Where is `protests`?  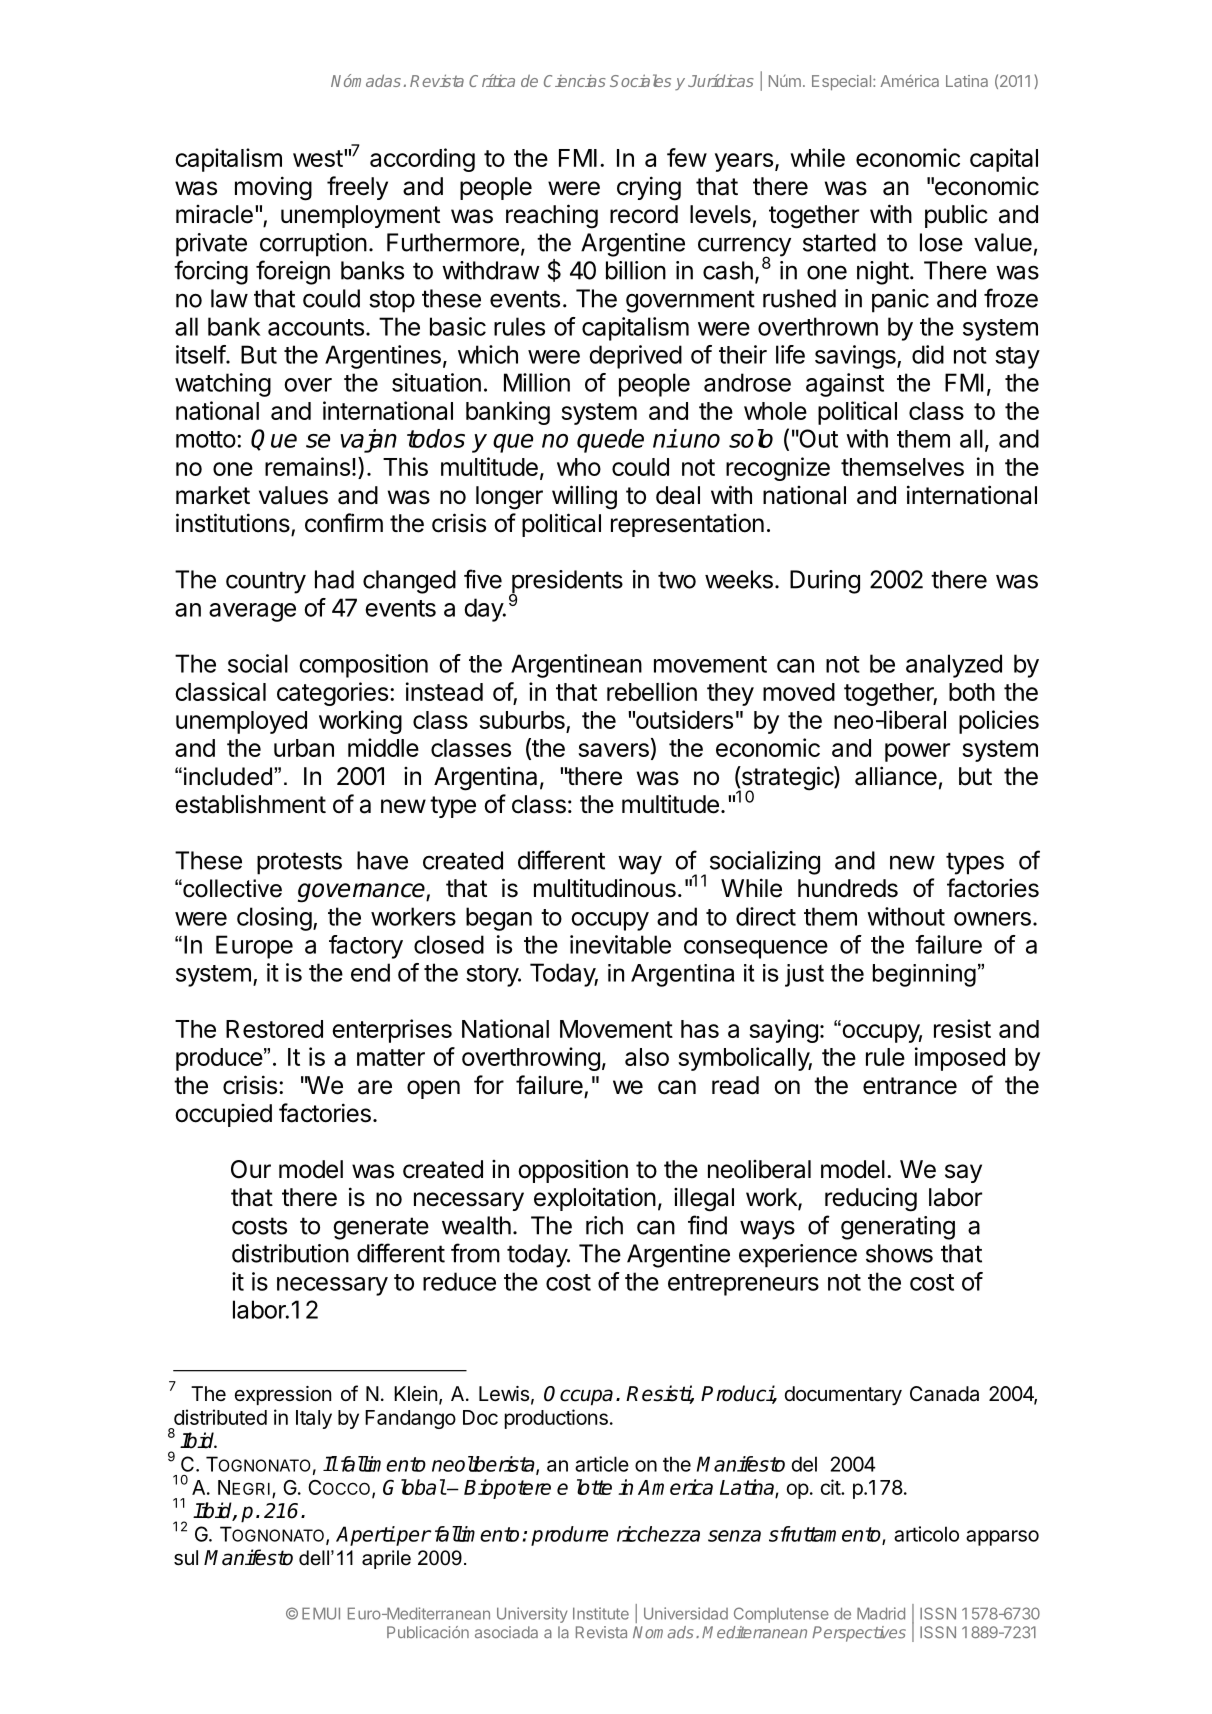 protests is located at coordinates (299, 863).
